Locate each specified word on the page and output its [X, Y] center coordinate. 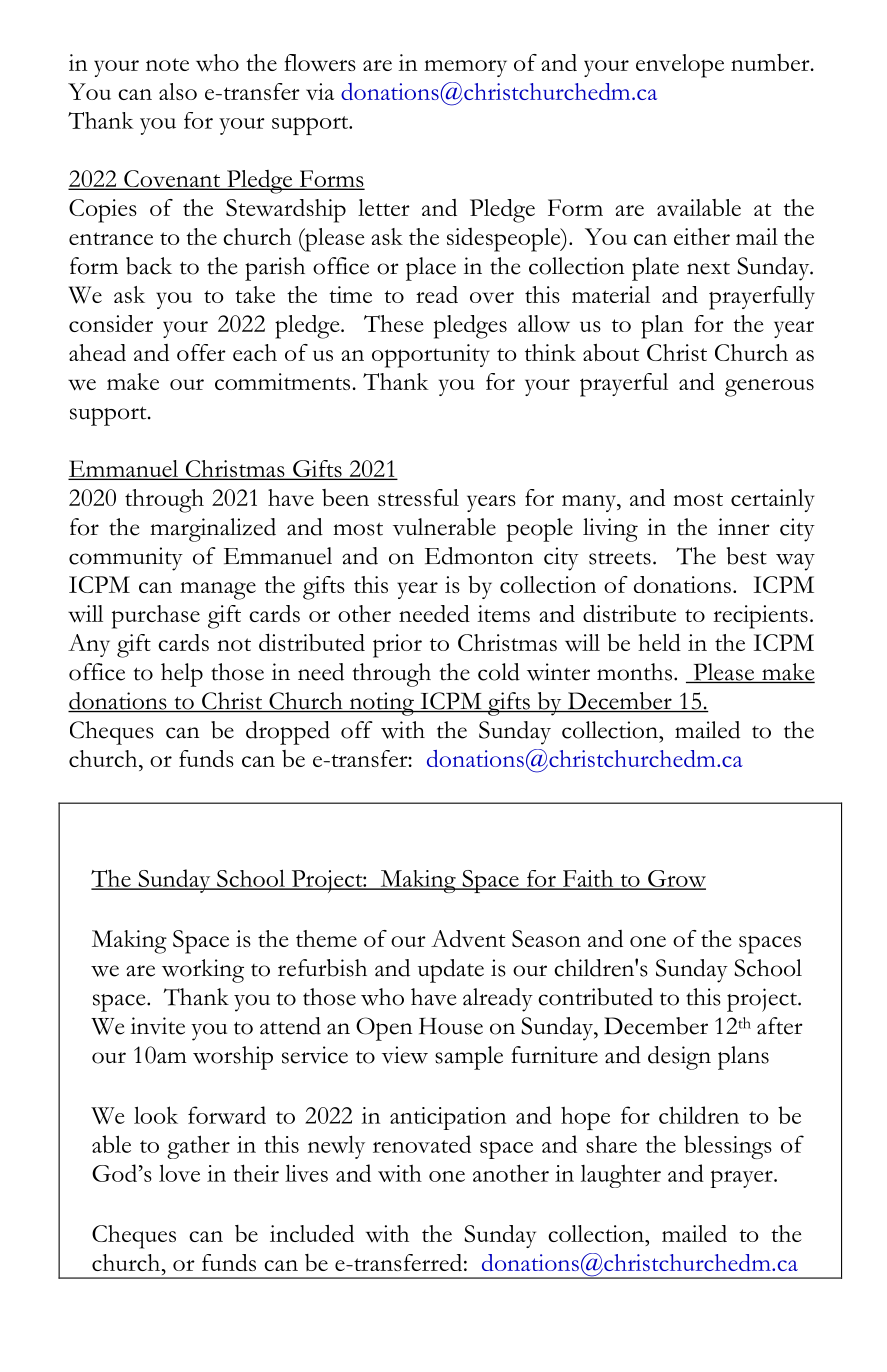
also [178, 91]
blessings [728, 1147]
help [182, 675]
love [179, 1173]
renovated [422, 1144]
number [771, 62]
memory [465, 68]
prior [397, 646]
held [659, 642]
